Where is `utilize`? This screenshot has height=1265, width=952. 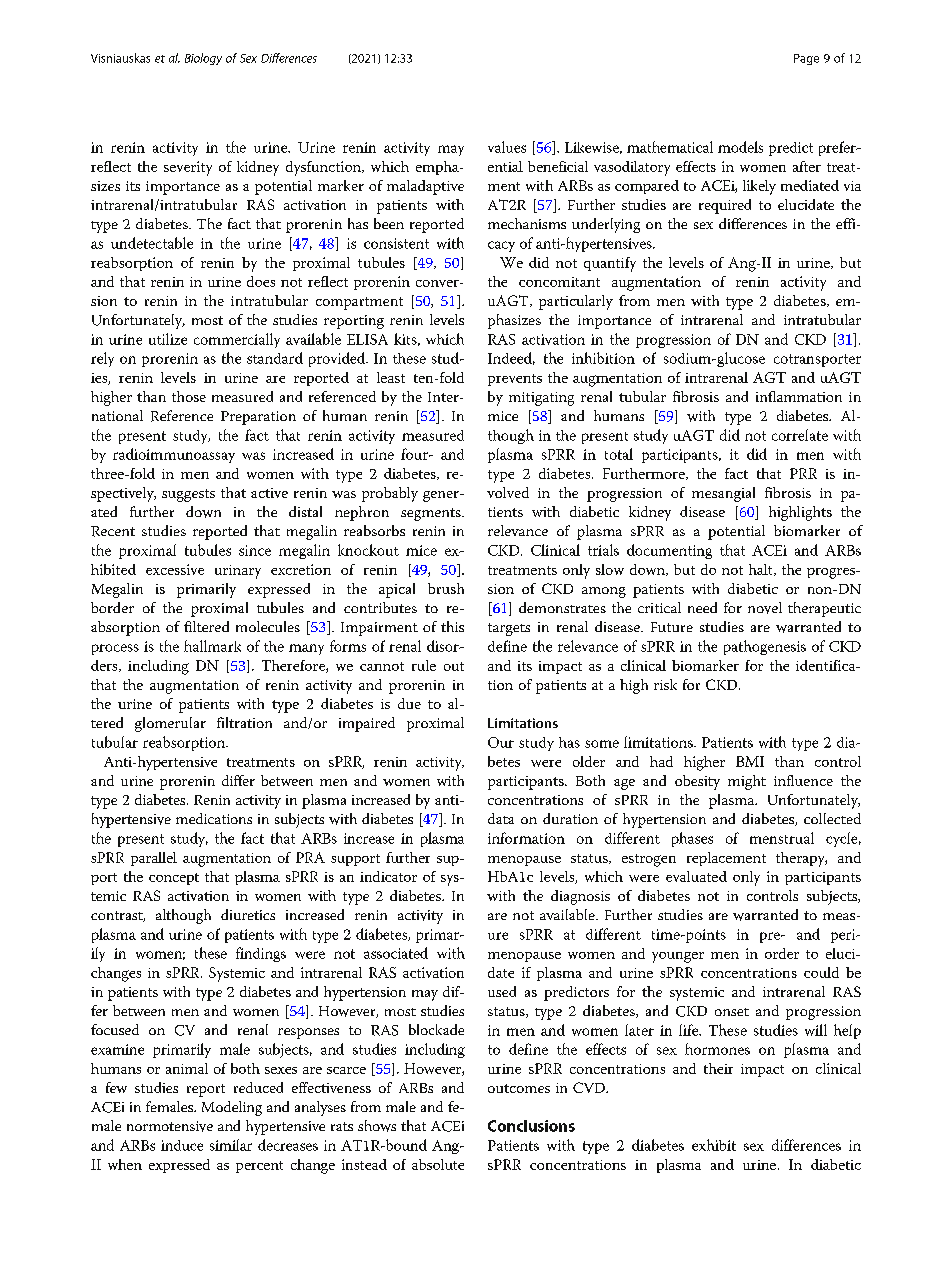 utilize is located at coordinates (168, 339).
